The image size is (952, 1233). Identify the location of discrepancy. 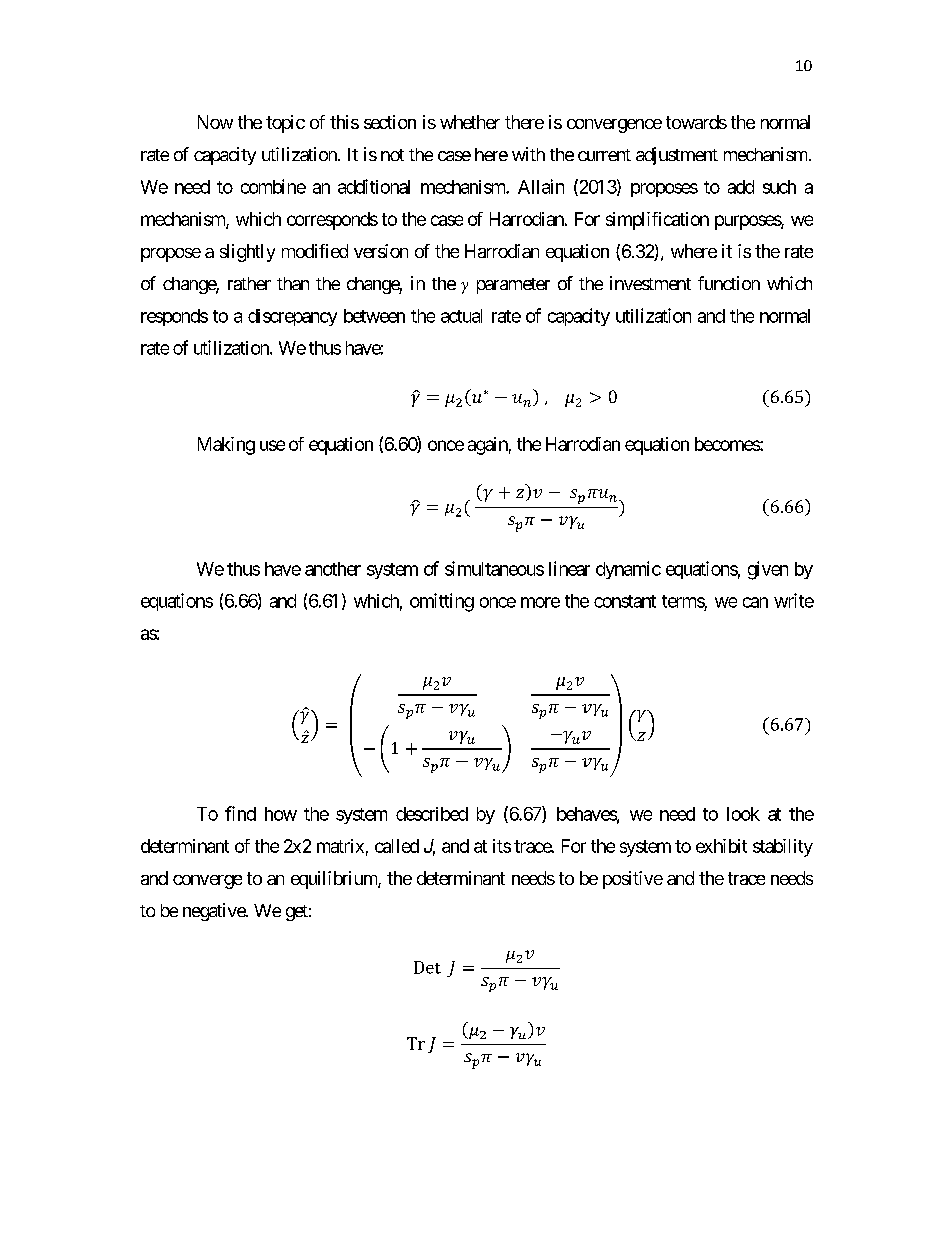
(292, 317).
